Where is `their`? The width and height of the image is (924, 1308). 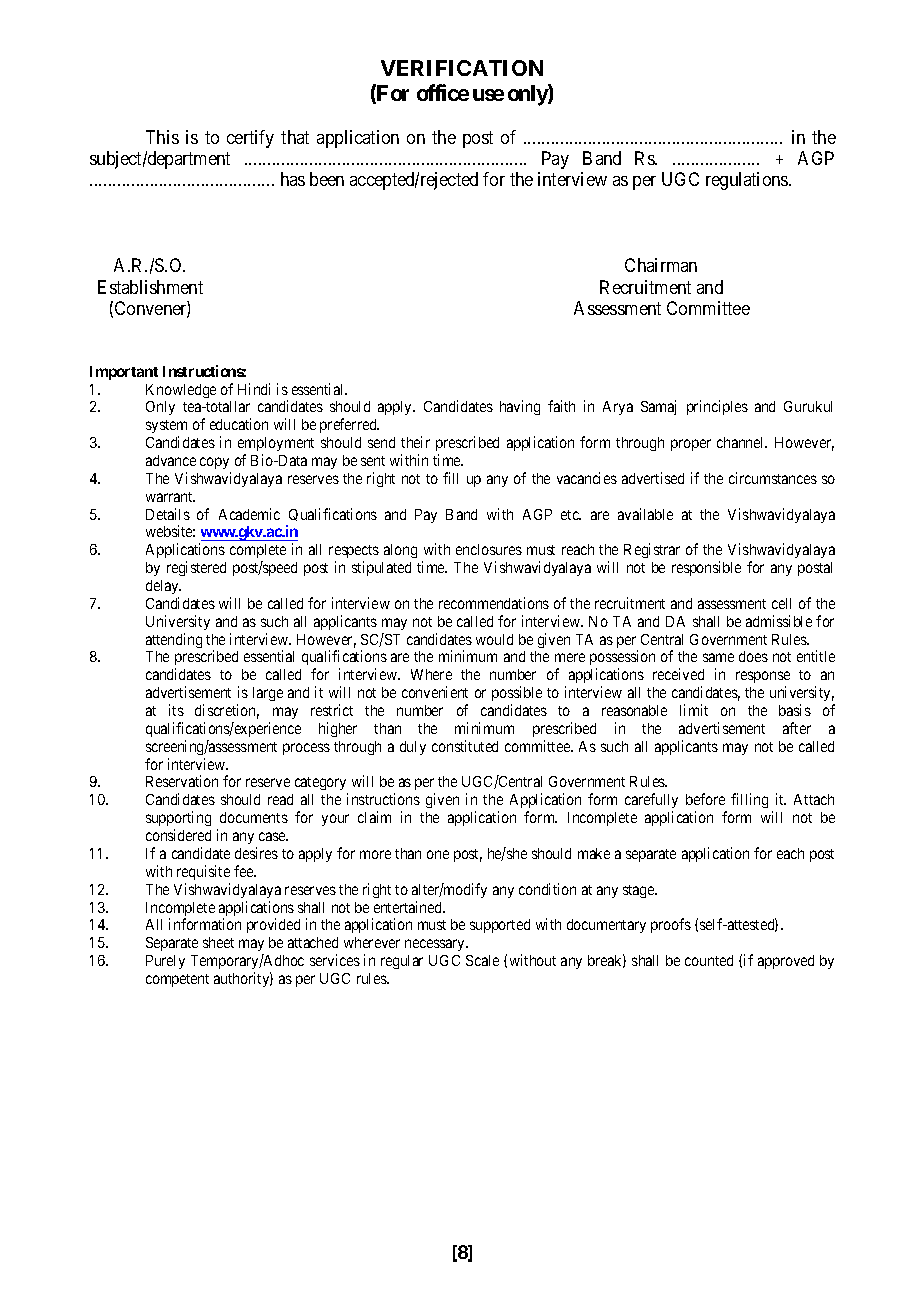 their is located at coordinates (415, 442).
